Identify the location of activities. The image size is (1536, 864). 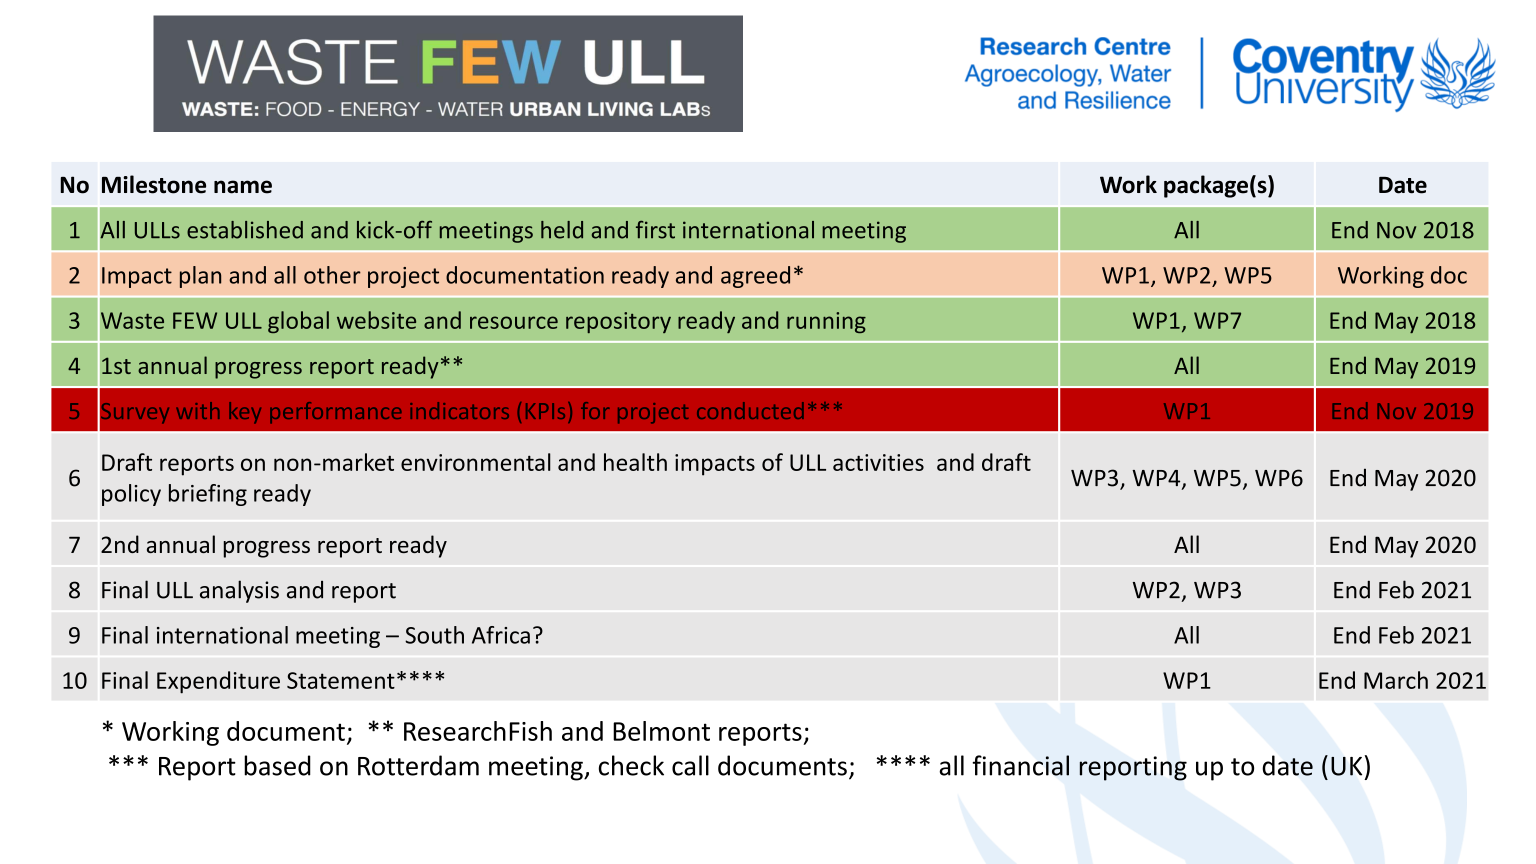
(878, 462).
